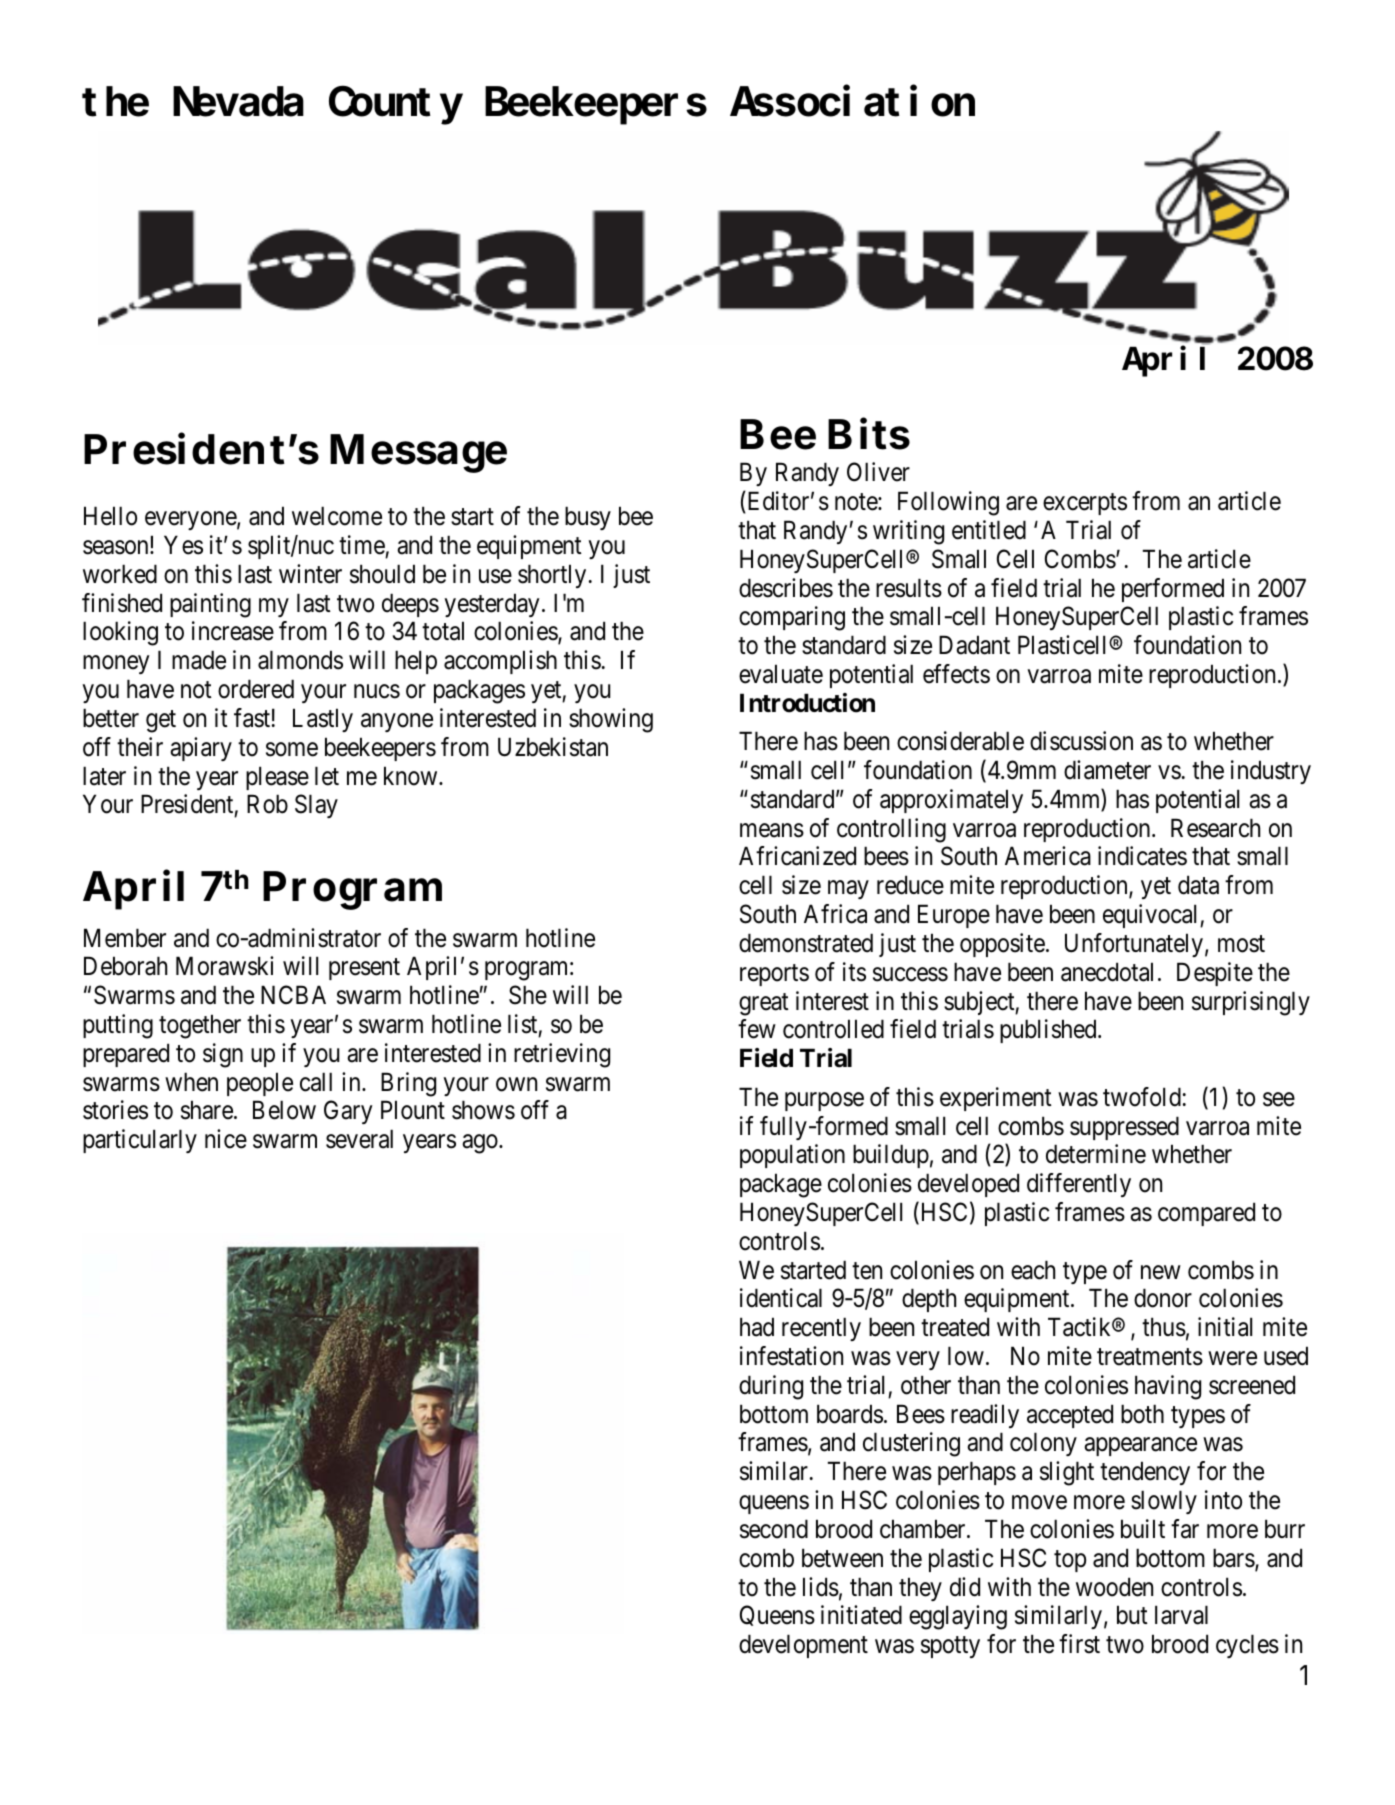 The image size is (1395, 1805). What do you see at coordinates (611, 720) in the document?
I see `showing` at bounding box center [611, 720].
